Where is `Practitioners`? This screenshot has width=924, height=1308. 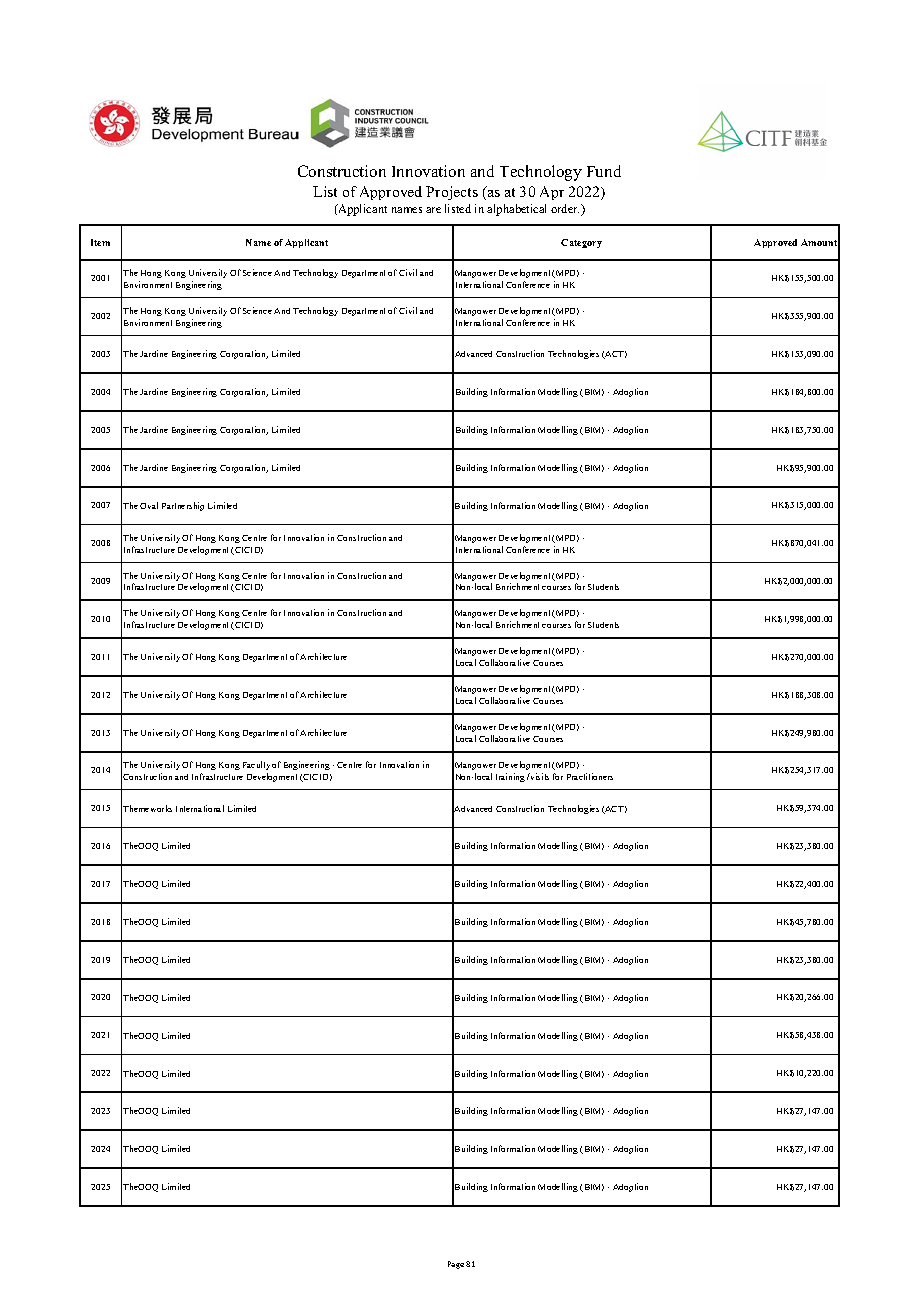 Practitioners is located at coordinates (590, 776).
